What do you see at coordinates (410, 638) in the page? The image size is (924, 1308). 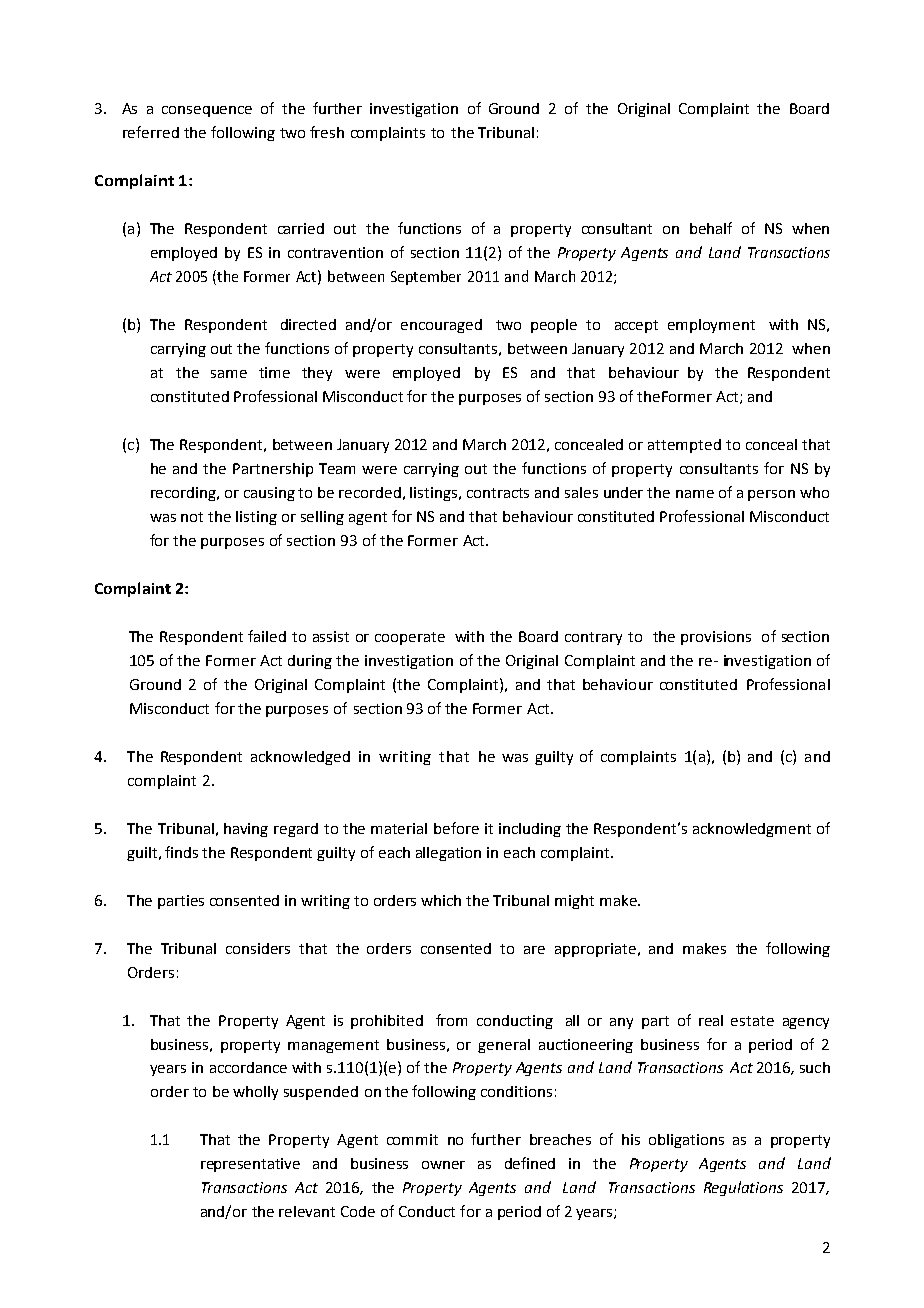 I see `cooperate` at bounding box center [410, 638].
